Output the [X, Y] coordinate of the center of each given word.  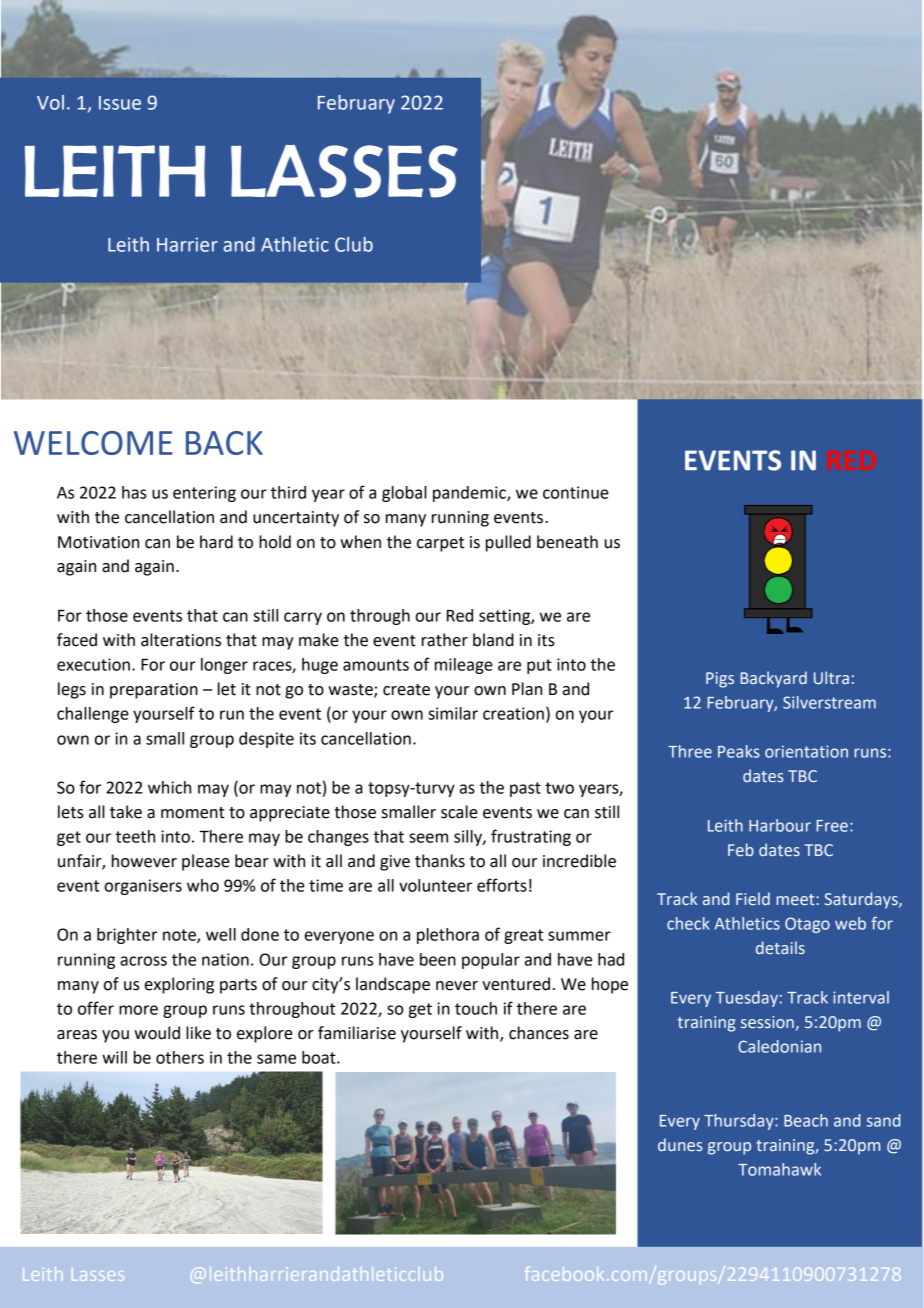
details [780, 947]
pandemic [470, 494]
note [180, 936]
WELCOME [93, 443]
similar [453, 713]
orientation [806, 751]
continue [576, 492]
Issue [120, 103]
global [404, 494]
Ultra [831, 677]
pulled [508, 543]
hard [216, 542]
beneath [567, 542]
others [180, 1057]
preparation [154, 691]
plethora [448, 936]
